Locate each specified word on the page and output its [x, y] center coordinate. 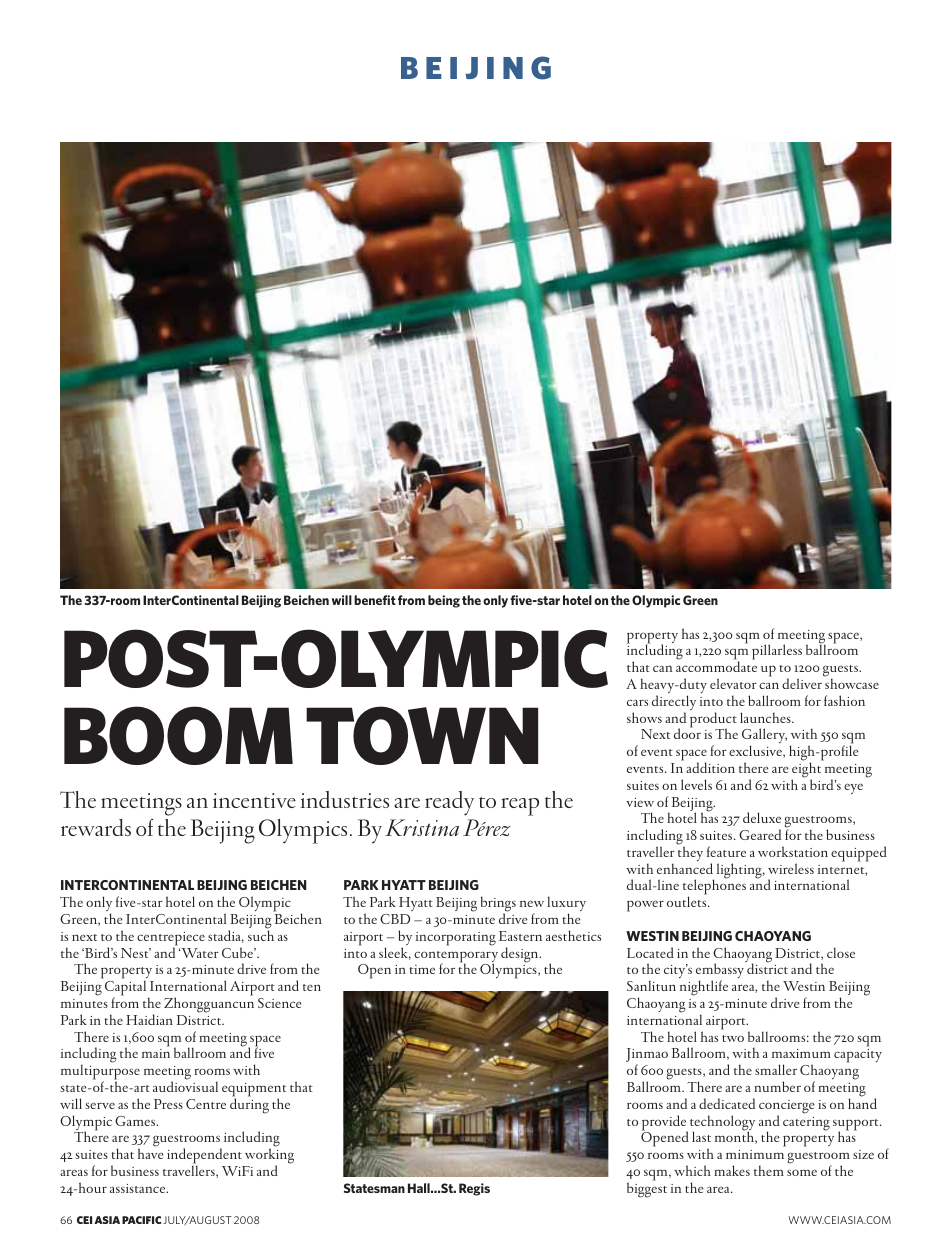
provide [665, 1124]
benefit [375, 600]
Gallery [764, 737]
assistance [139, 1188]
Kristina [422, 827]
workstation [793, 851]
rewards [96, 827]
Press [168, 1104]
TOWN [422, 735]
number [777, 1086]
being [444, 601]
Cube [238, 952]
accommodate [716, 666]
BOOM [178, 735]
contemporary [456, 958]
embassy [720, 972]
